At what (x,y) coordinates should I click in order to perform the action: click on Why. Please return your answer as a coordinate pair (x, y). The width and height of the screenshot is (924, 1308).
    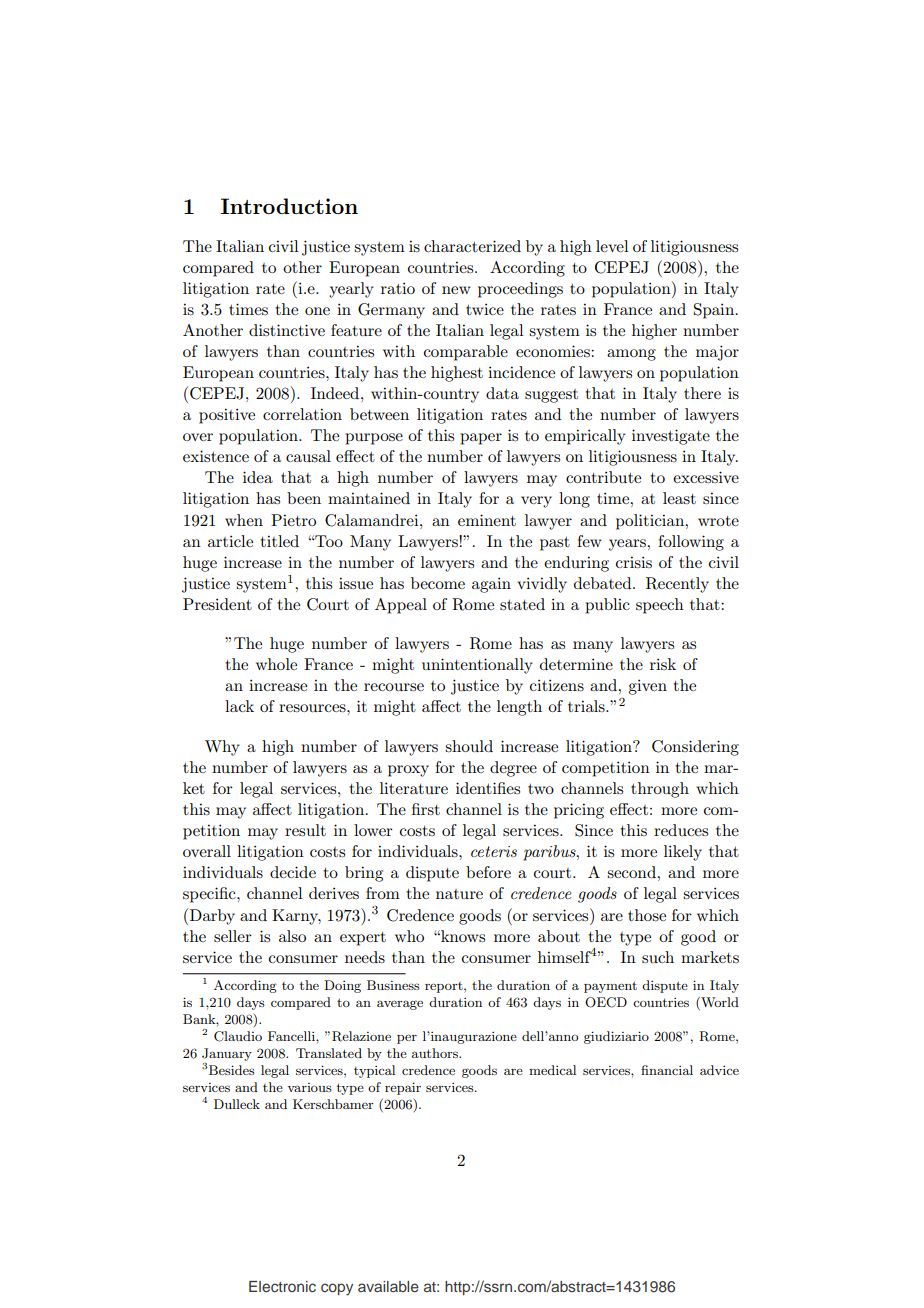
    Looking at the image, I should click on (222, 748).
